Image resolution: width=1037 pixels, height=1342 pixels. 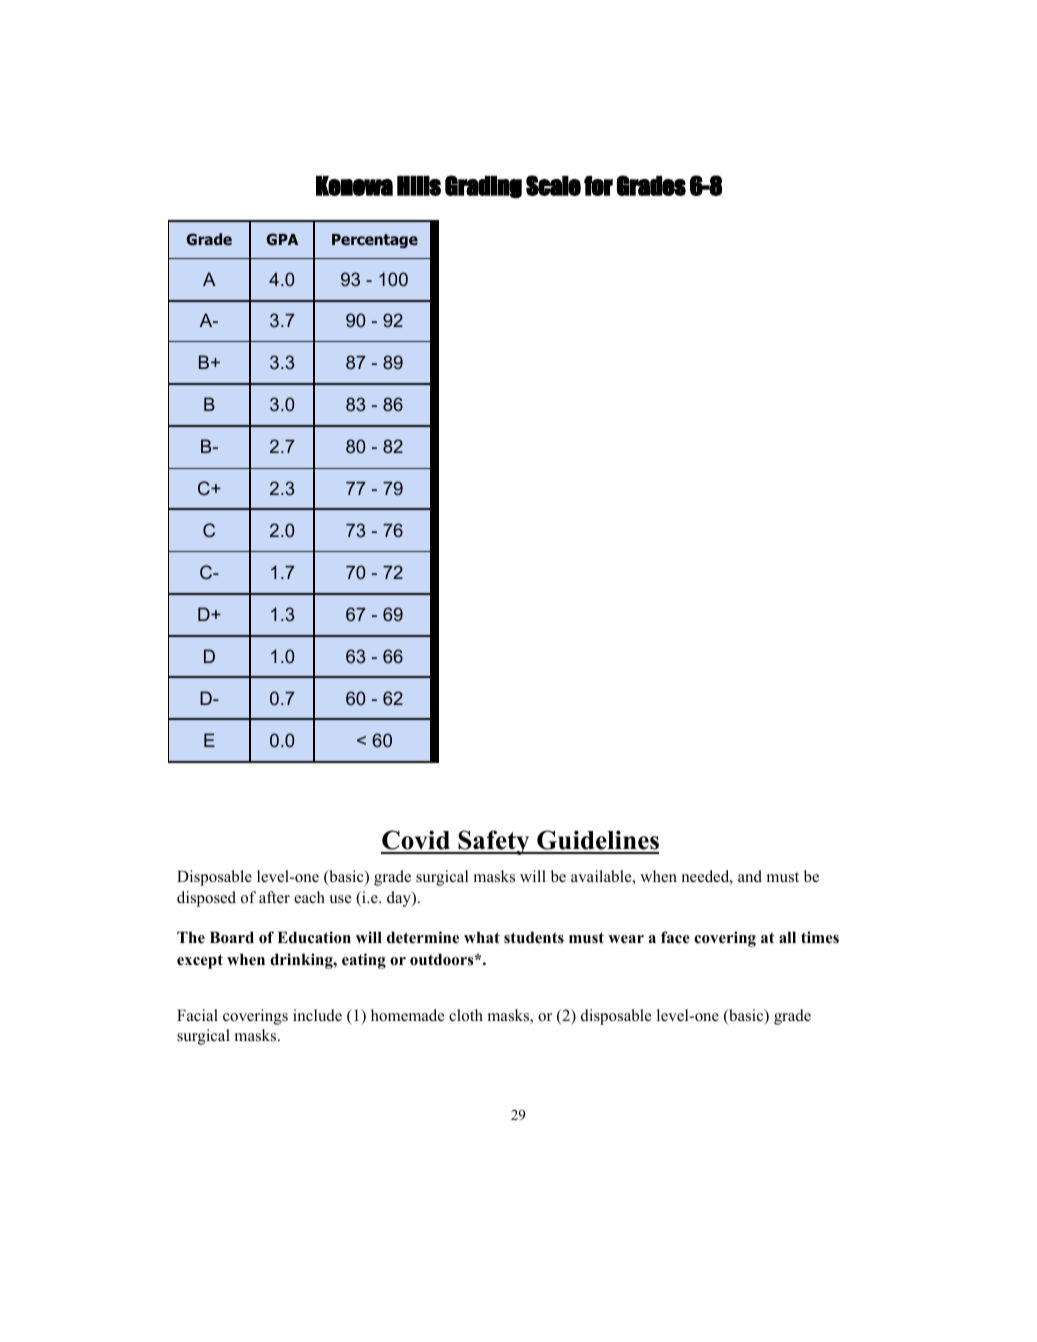 What do you see at coordinates (750, 876) in the screenshot?
I see `and` at bounding box center [750, 876].
